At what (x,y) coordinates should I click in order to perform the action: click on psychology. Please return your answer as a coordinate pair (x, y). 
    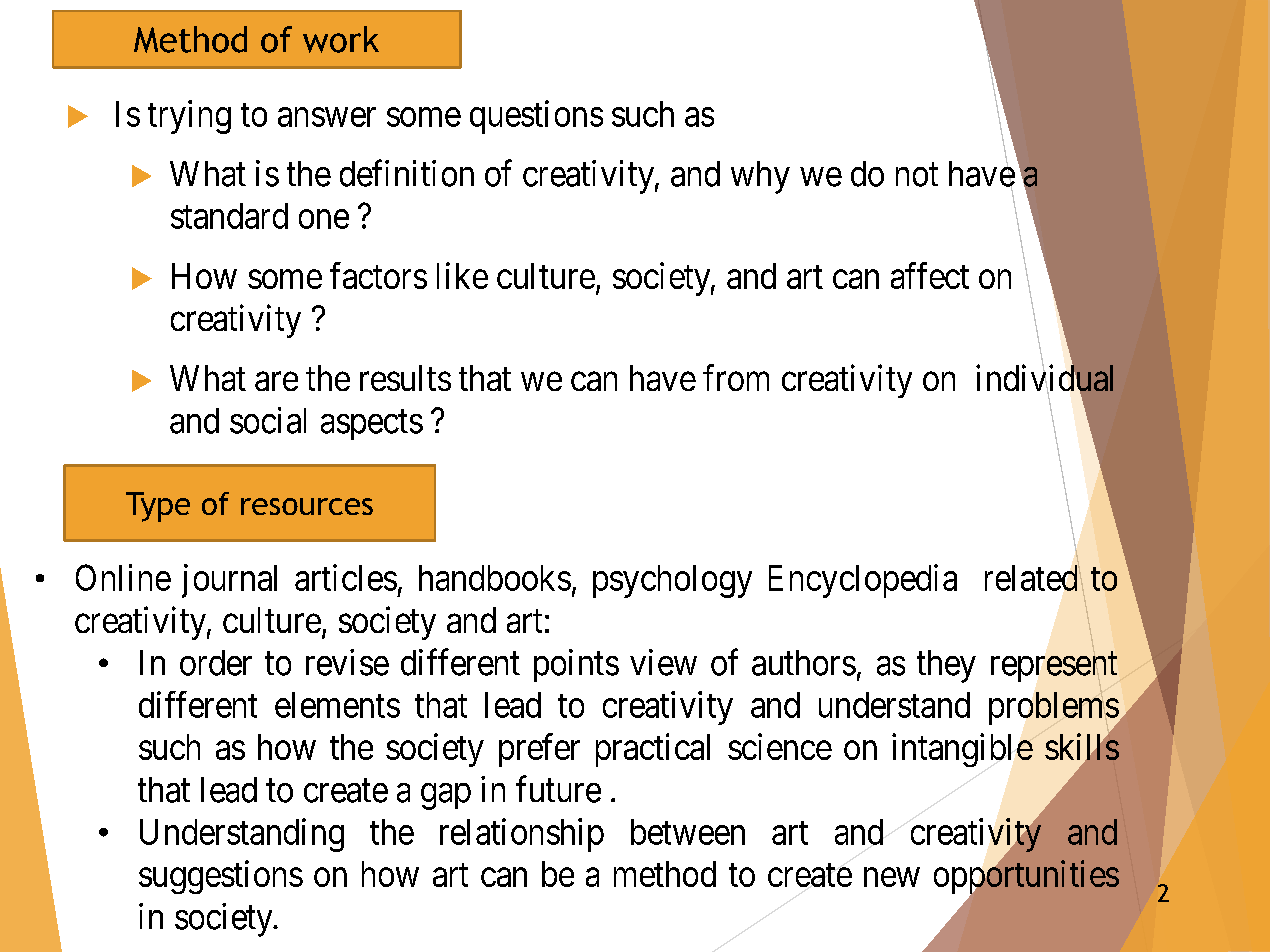
    Looking at the image, I should click on (672, 581).
